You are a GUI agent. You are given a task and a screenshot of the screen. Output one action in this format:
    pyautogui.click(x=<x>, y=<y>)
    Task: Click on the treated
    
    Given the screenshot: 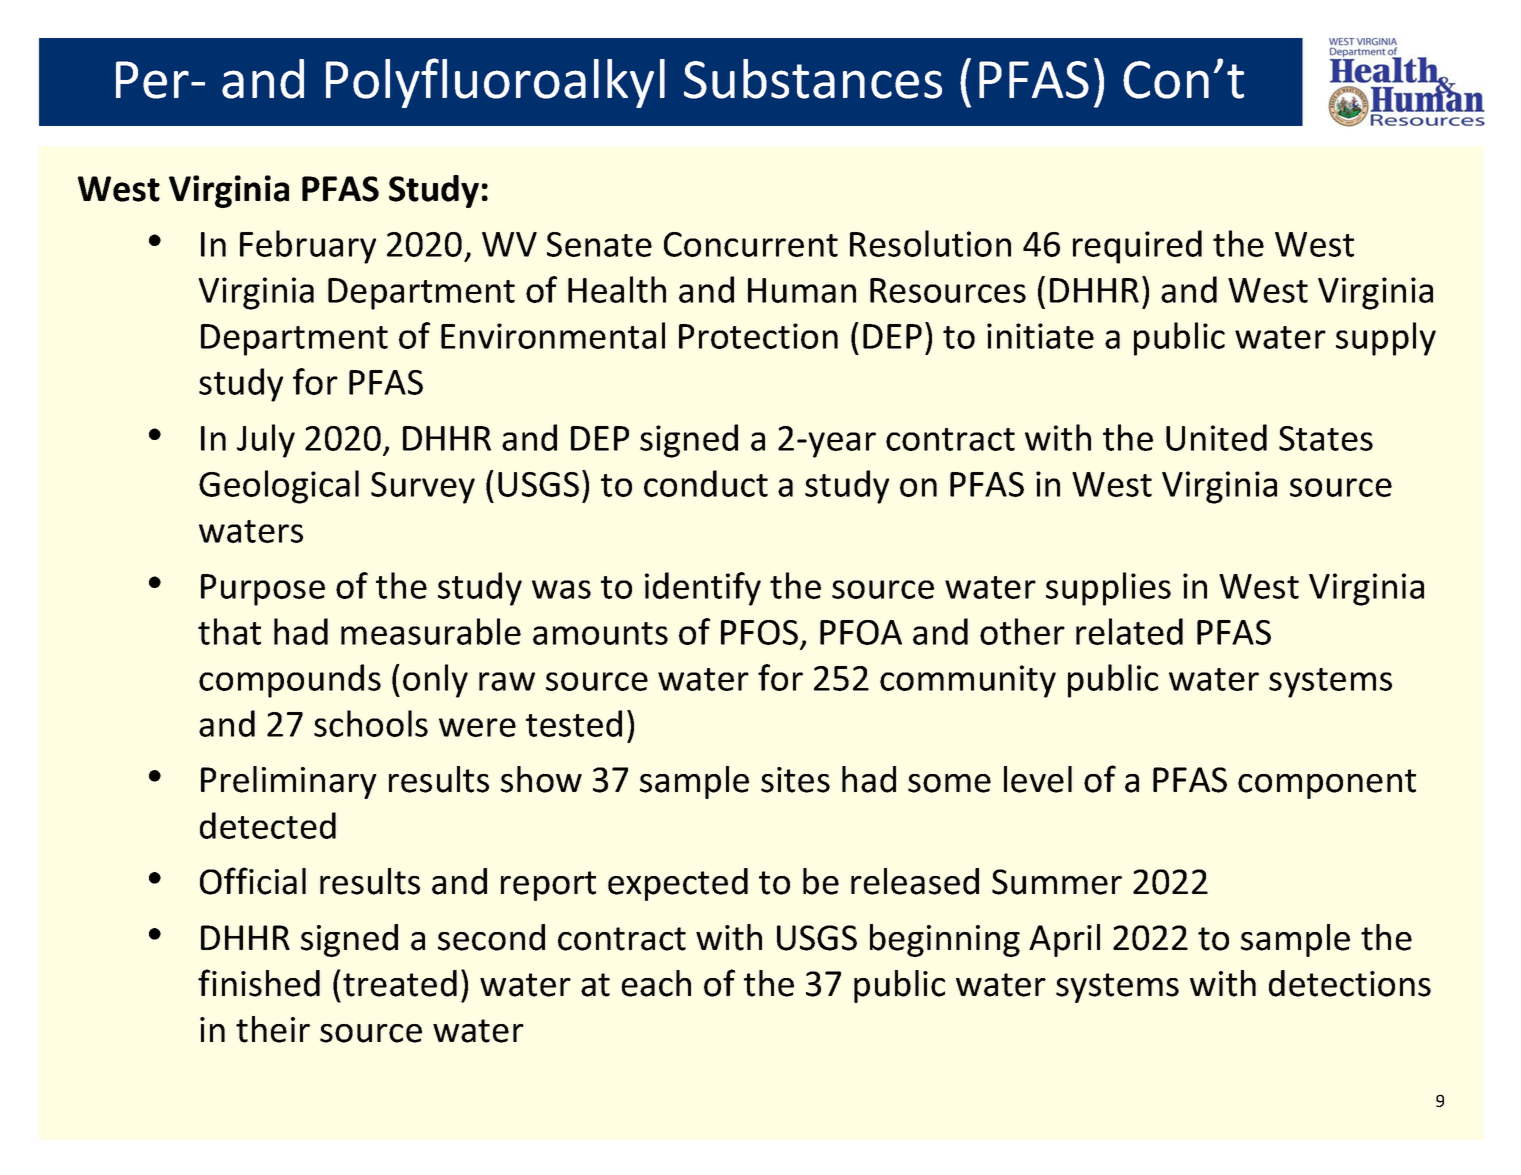 What is the action you would take?
    pyautogui.click(x=400, y=983)
